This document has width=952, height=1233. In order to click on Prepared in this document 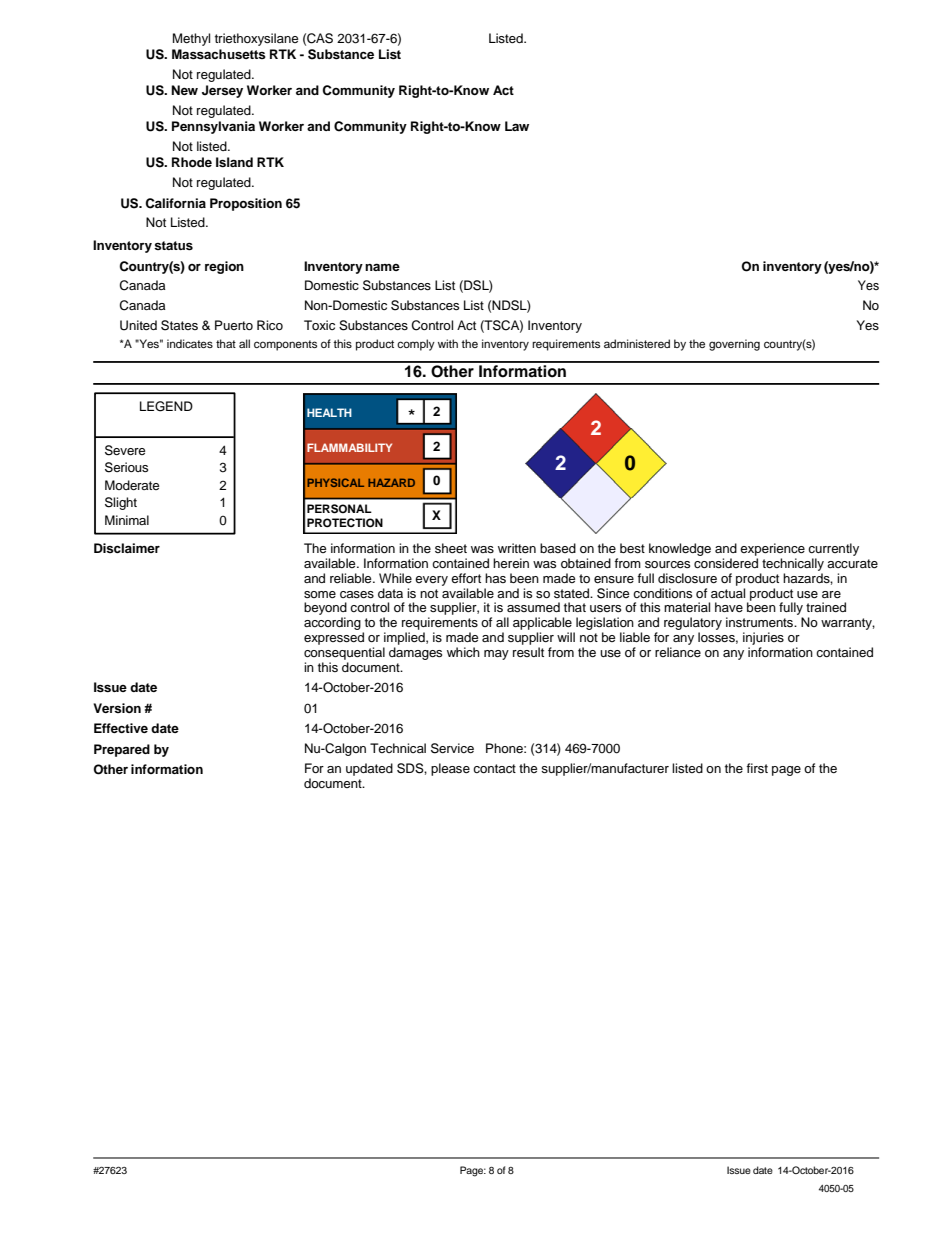, I will do `click(122, 750)`.
